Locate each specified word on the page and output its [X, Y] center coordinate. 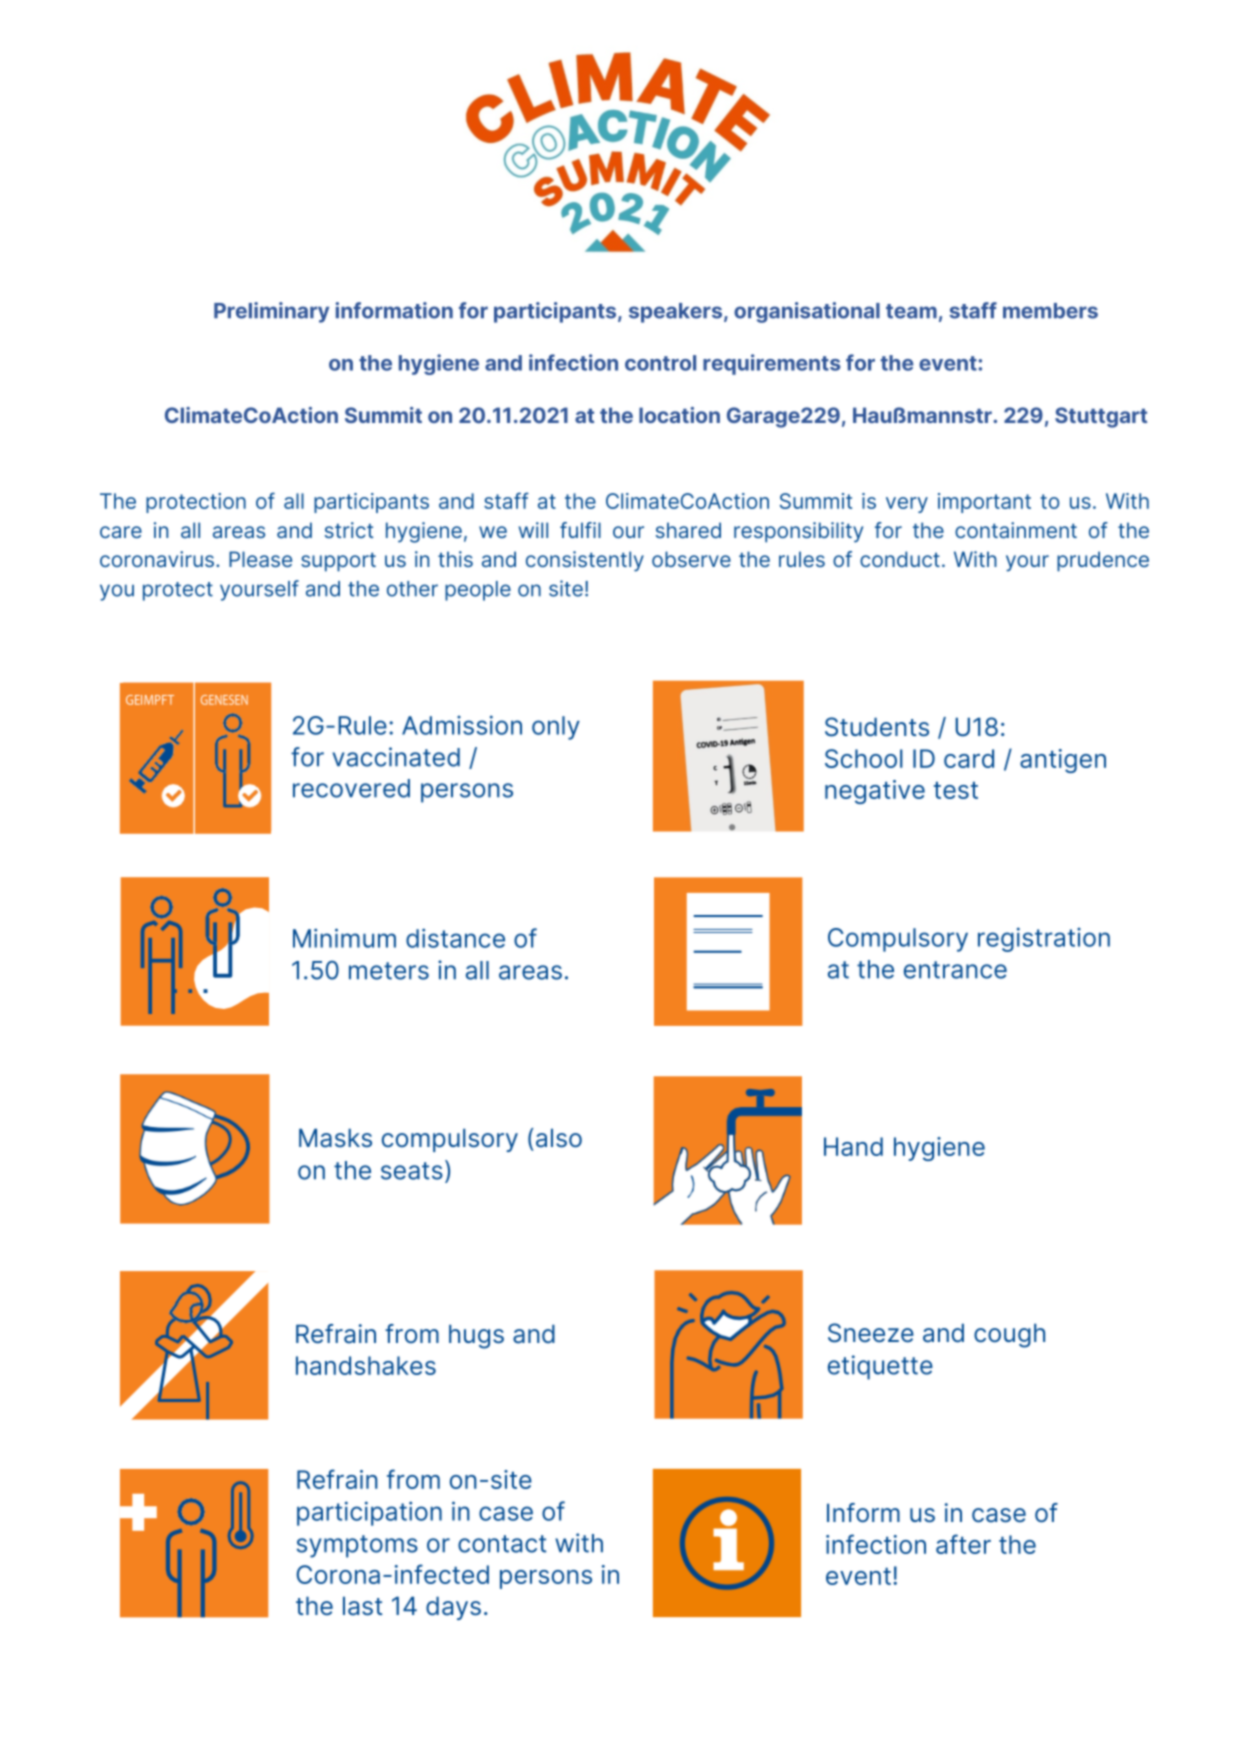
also [559, 1138]
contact [502, 1544]
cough [1009, 1335]
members [1050, 311]
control [660, 363]
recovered [351, 788]
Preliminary [271, 312]
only [556, 728]
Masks [335, 1138]
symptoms [357, 1546]
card [969, 758]
